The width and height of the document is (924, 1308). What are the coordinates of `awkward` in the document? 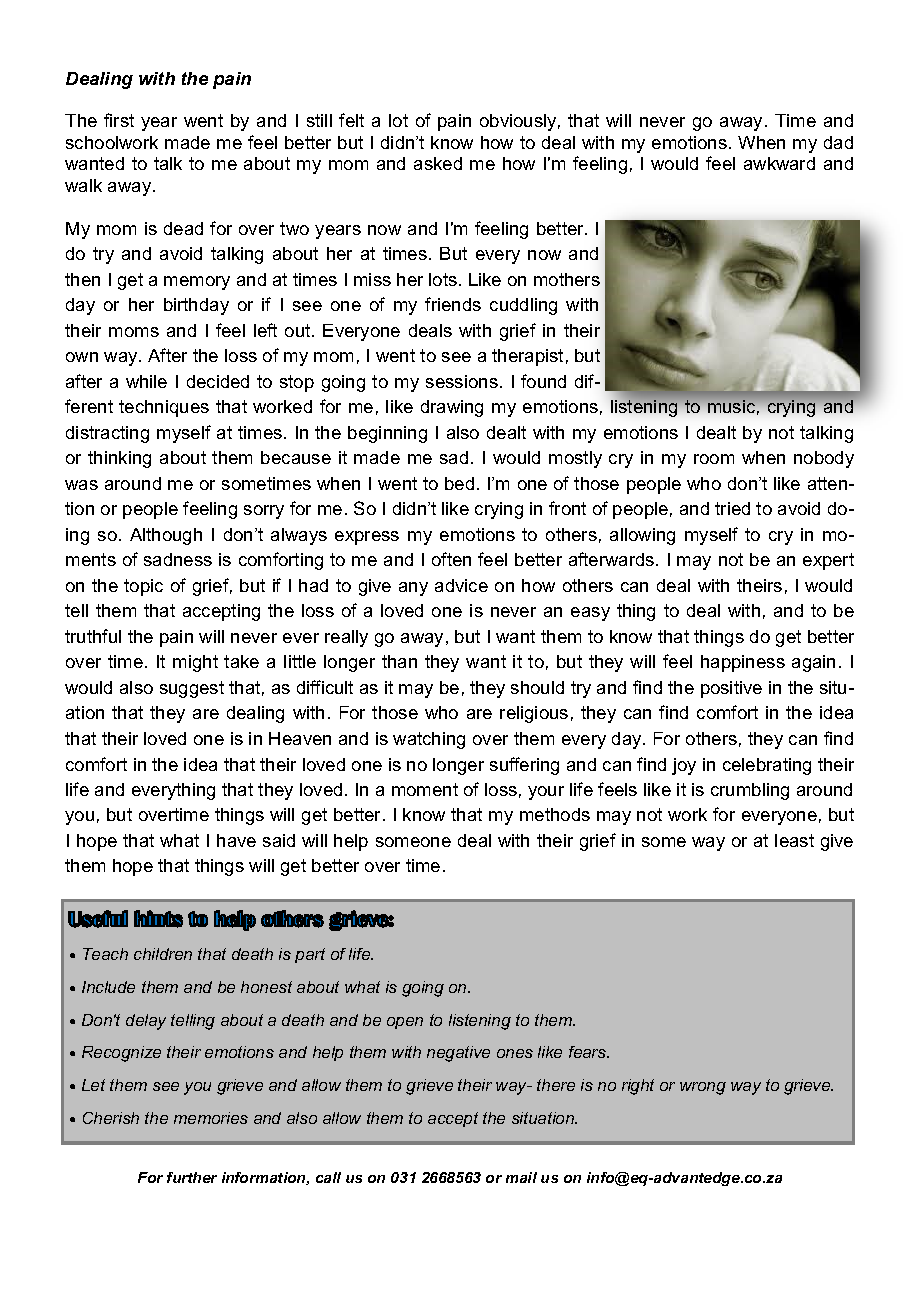 It's located at (779, 163).
